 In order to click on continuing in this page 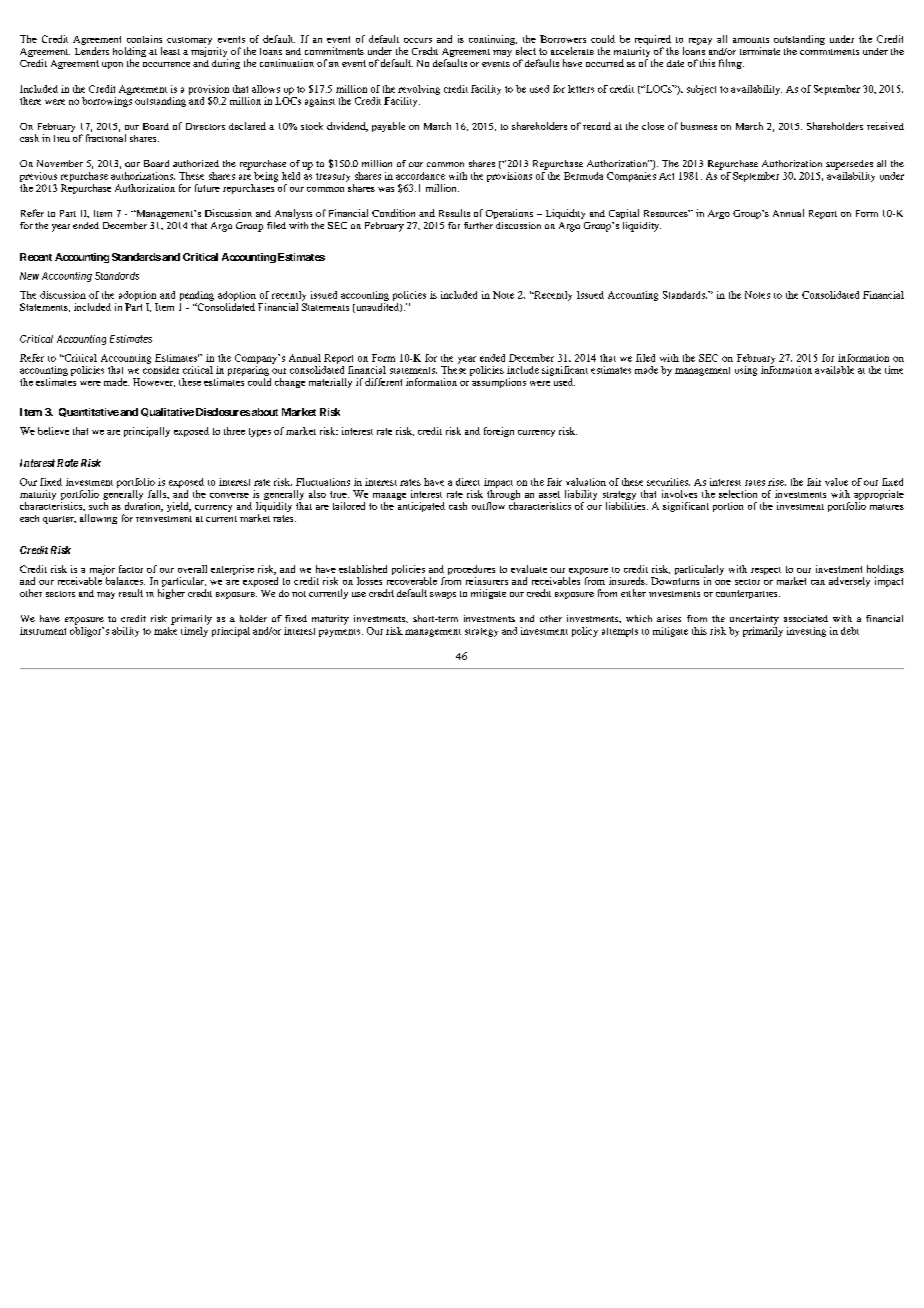, I will do `click(493, 40)`.
